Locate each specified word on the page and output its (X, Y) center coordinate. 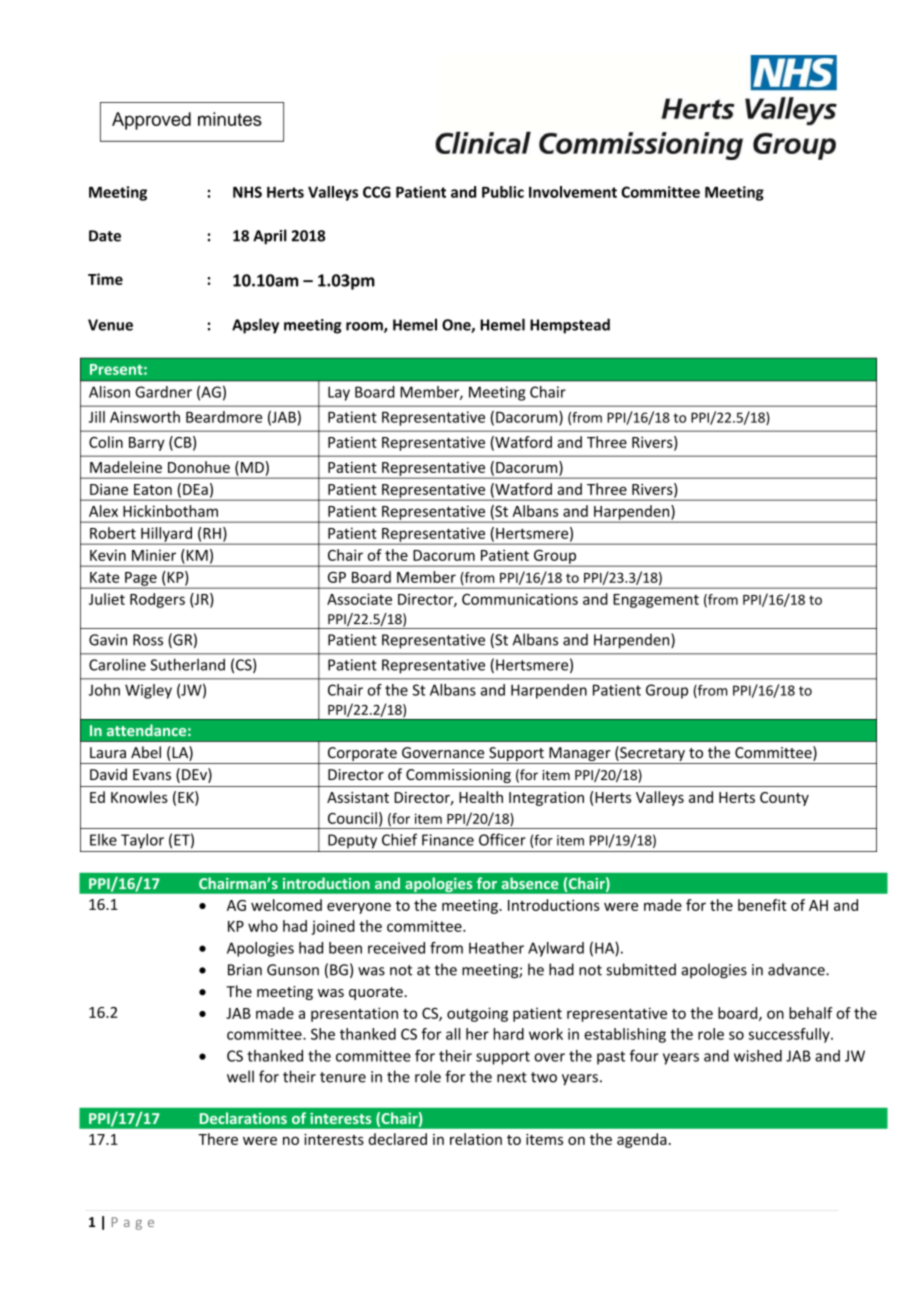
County (784, 799)
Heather (496, 948)
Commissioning (458, 776)
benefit (762, 905)
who (263, 926)
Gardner (163, 392)
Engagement (656, 601)
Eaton (153, 489)
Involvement (573, 192)
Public (503, 192)
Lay (339, 393)
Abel (146, 752)
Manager (580, 755)
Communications (520, 599)
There (218, 1139)
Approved (151, 121)
